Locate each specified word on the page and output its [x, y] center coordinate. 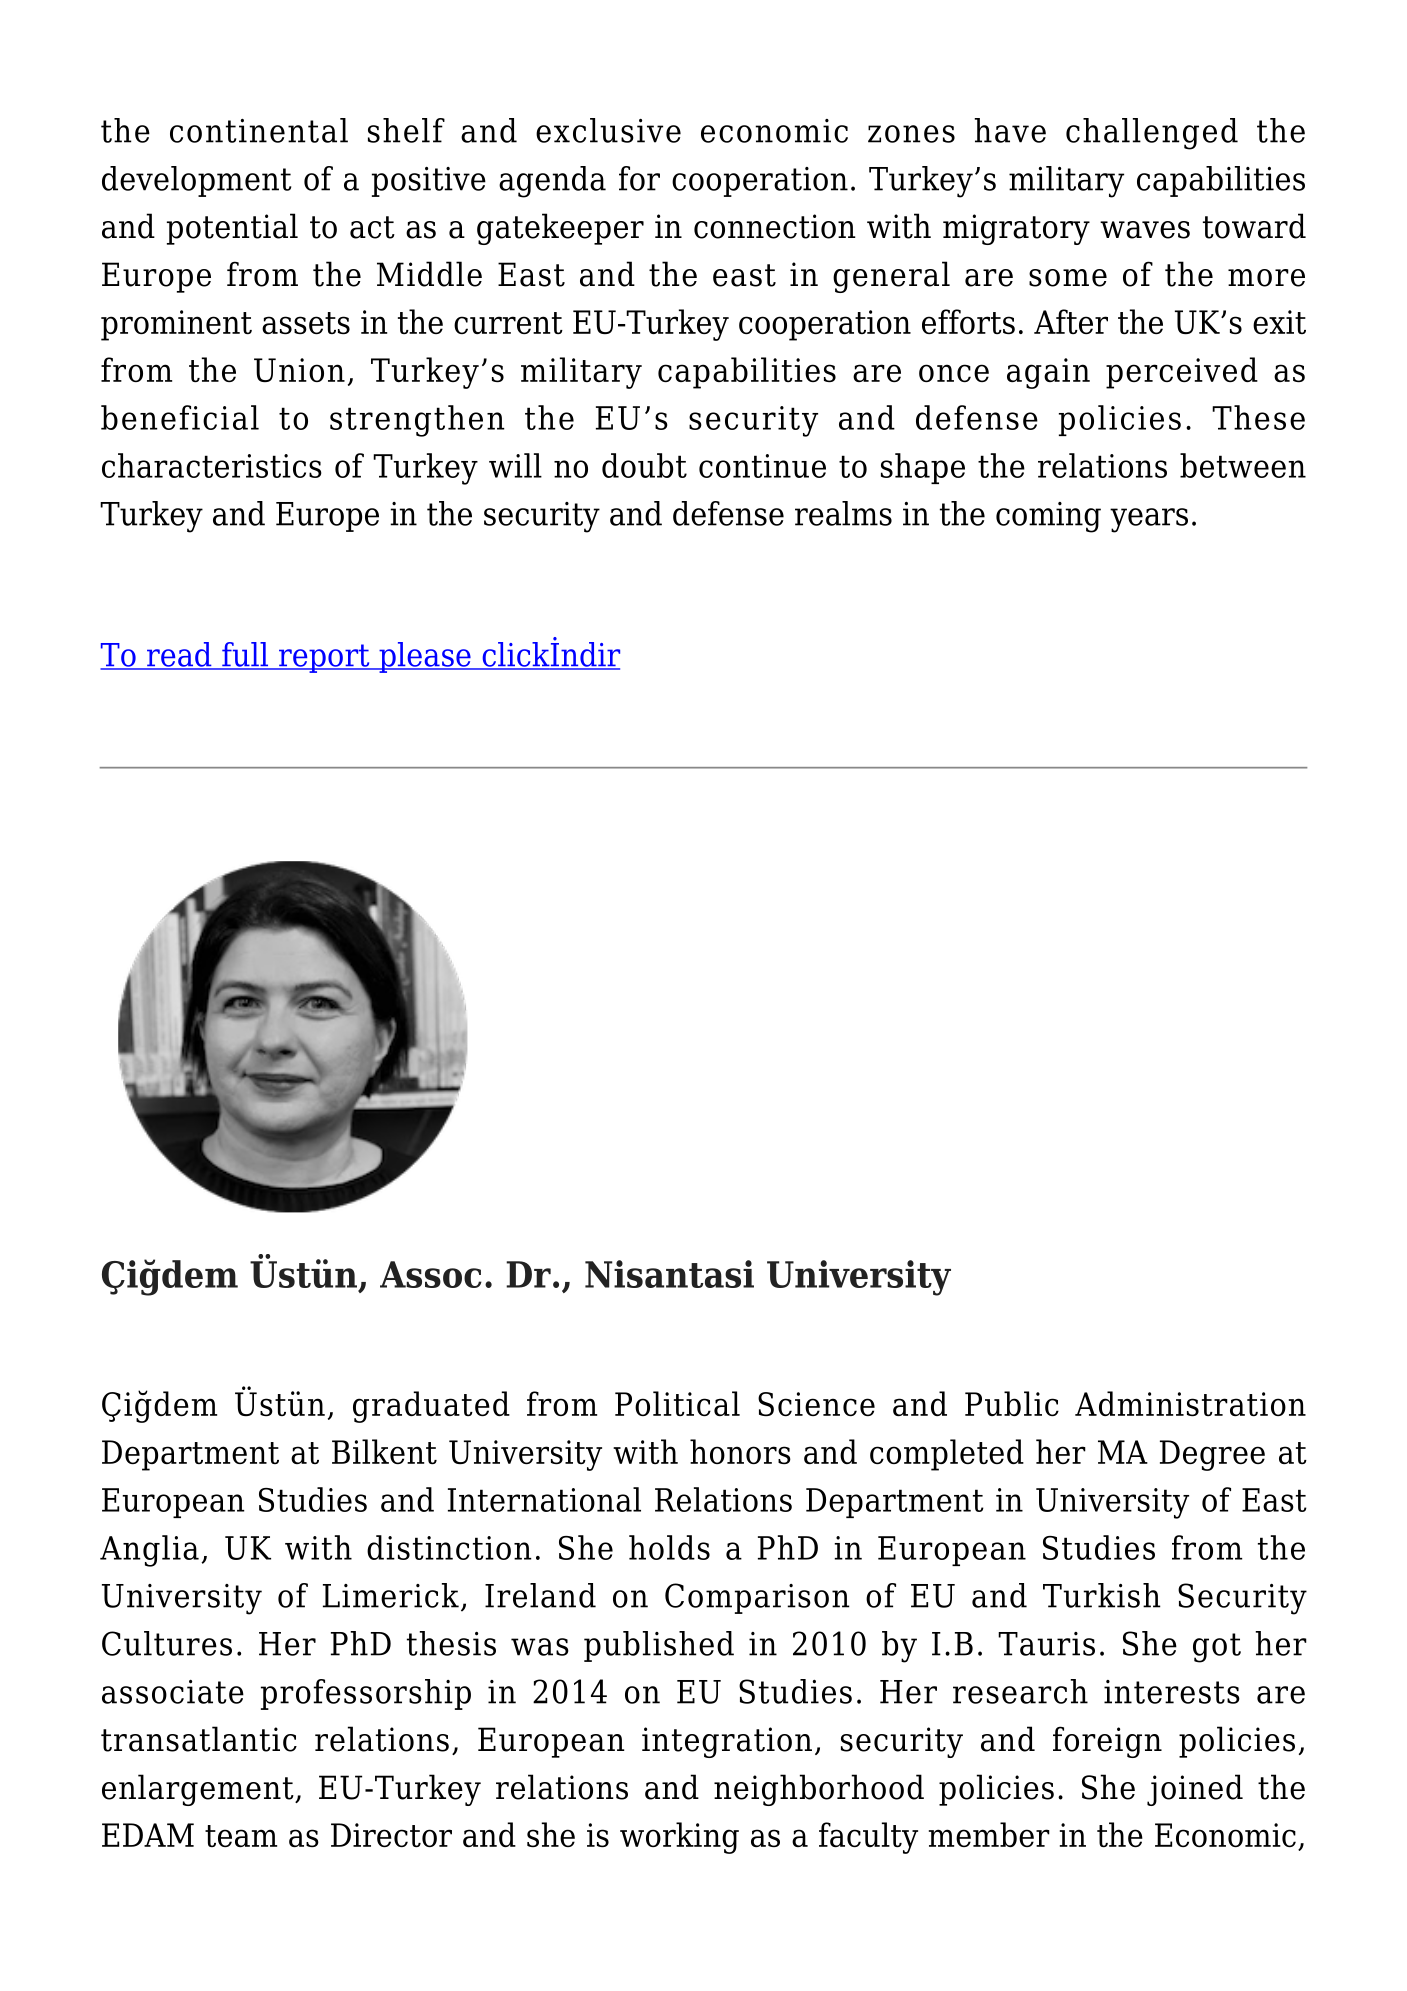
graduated [431, 1407]
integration [727, 1742]
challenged [1152, 134]
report [324, 658]
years [1149, 520]
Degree [1212, 1455]
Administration [1190, 1403]
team [241, 1836]
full [245, 655]
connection [775, 226]
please [425, 657]
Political [677, 1403]
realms [843, 513]
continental [259, 130]
